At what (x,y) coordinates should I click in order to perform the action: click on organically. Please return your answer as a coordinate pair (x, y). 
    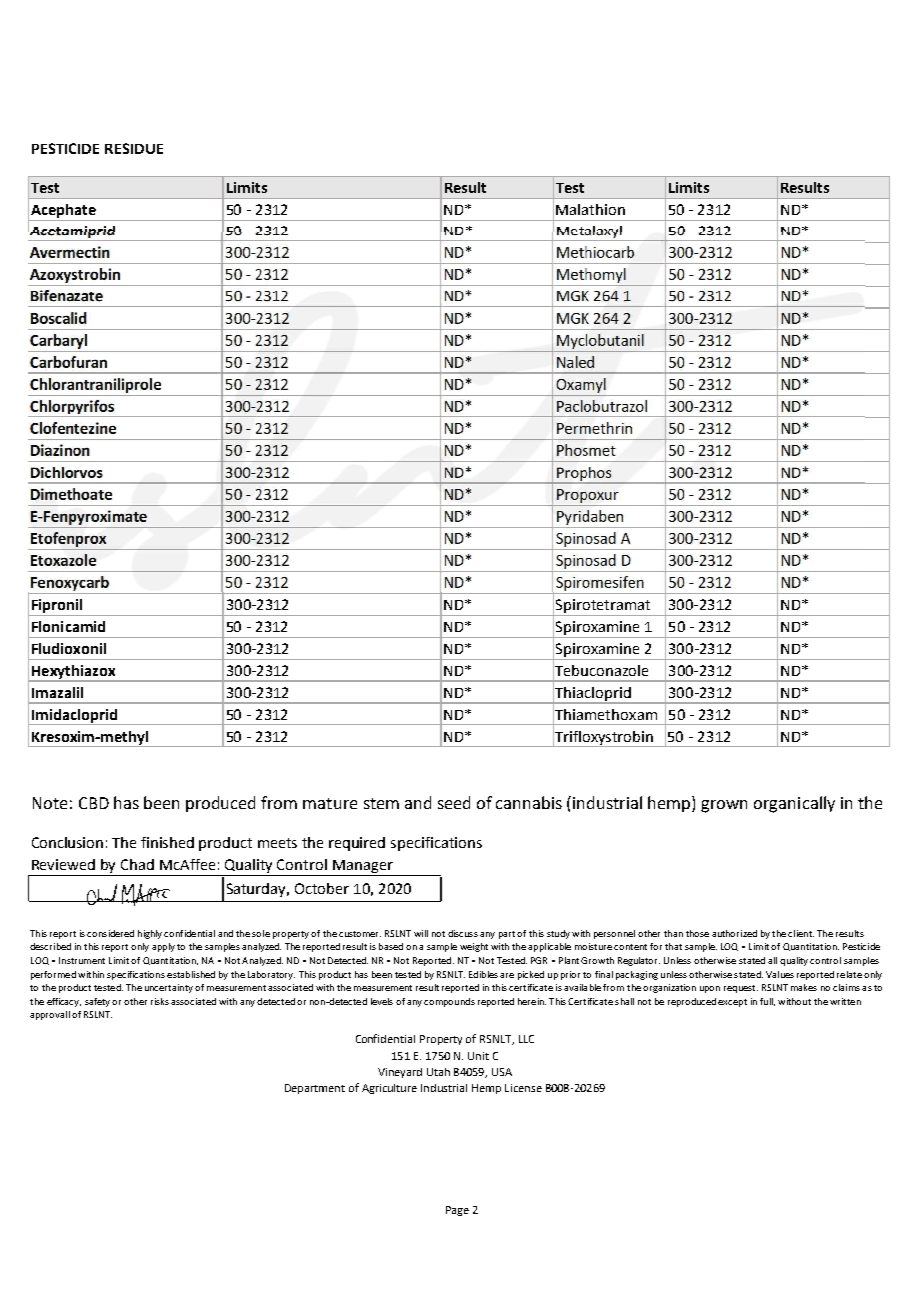
    Looking at the image, I should click on (794, 804).
